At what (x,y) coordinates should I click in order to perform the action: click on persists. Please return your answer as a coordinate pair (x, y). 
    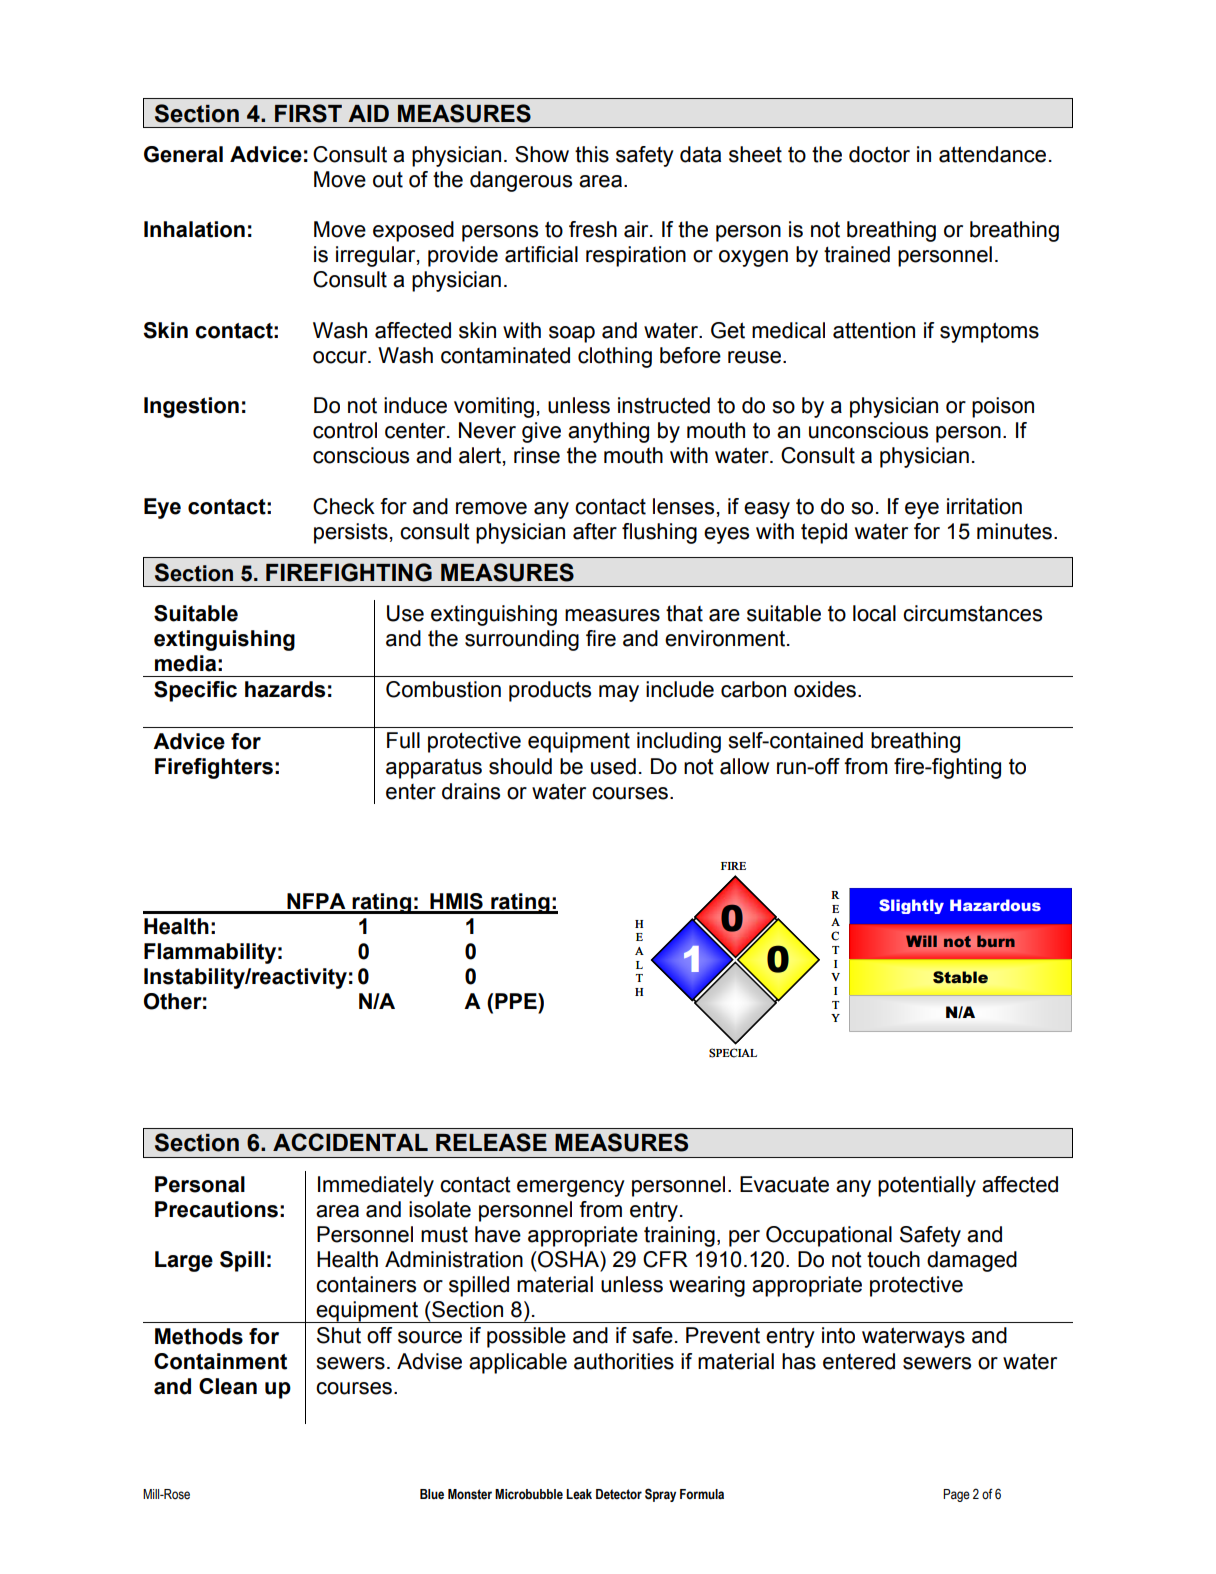
    Looking at the image, I should click on (351, 533).
